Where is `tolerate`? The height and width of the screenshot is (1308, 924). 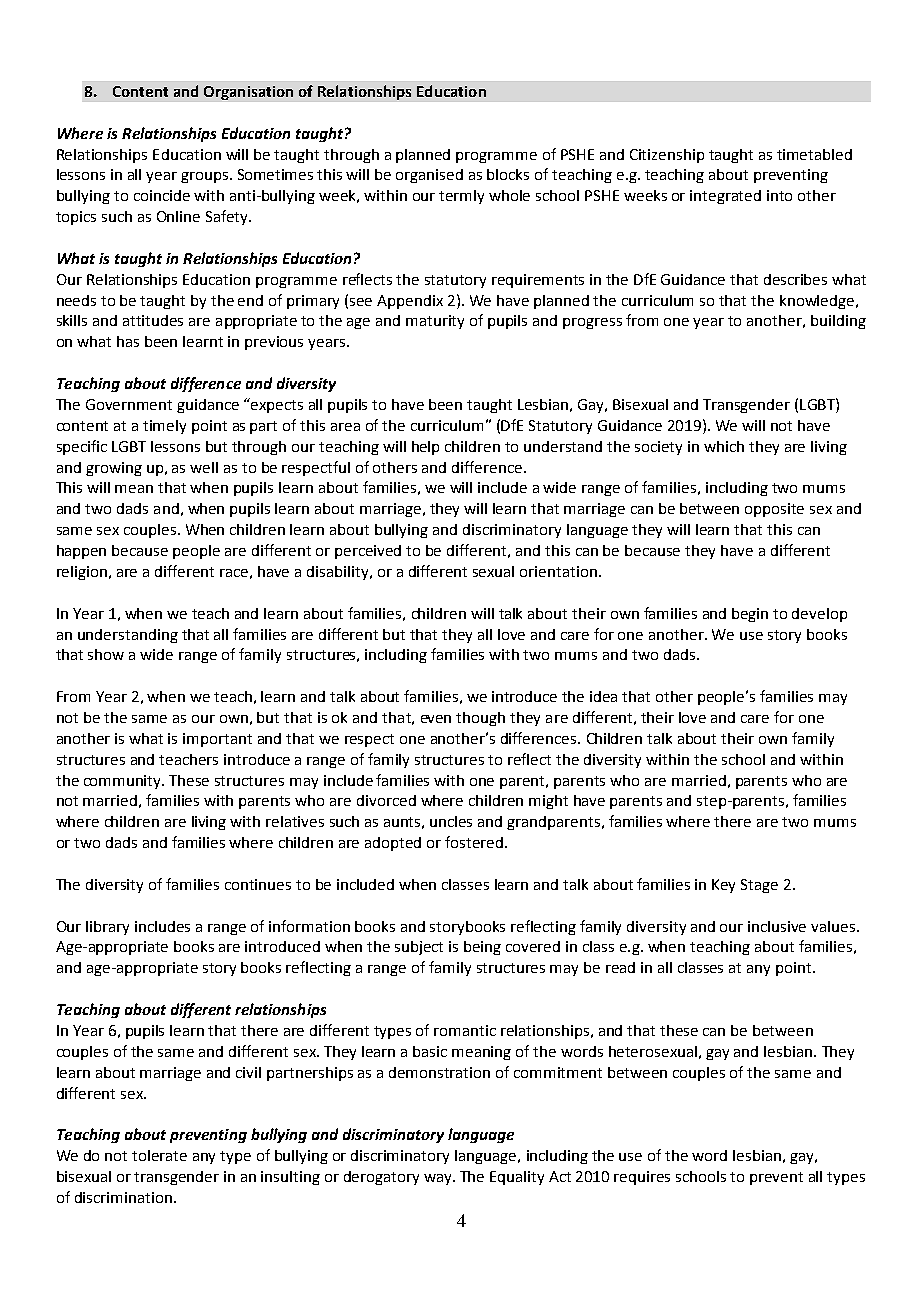 tolerate is located at coordinates (159, 1155).
